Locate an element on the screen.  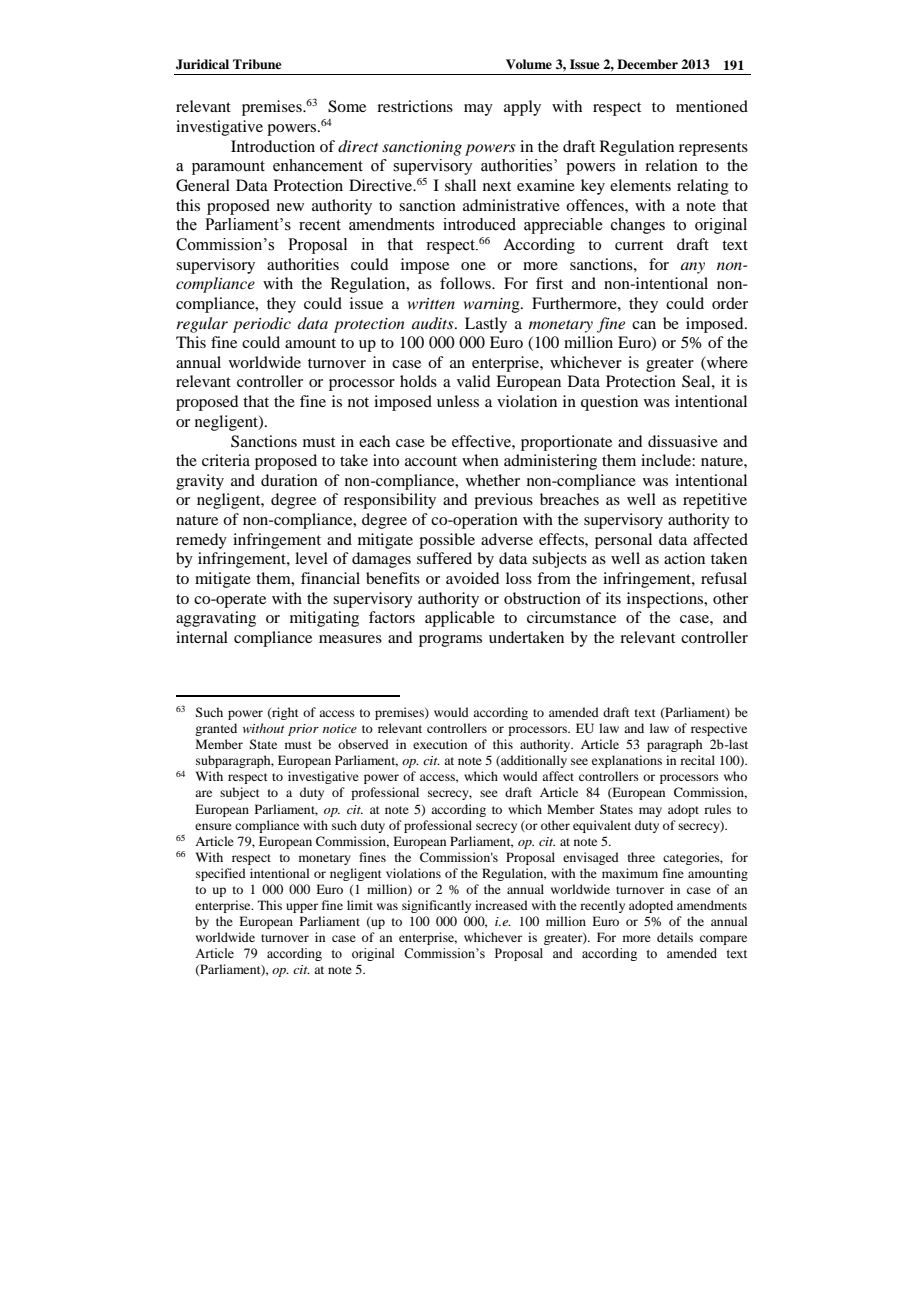
December is located at coordinates (647, 64).
